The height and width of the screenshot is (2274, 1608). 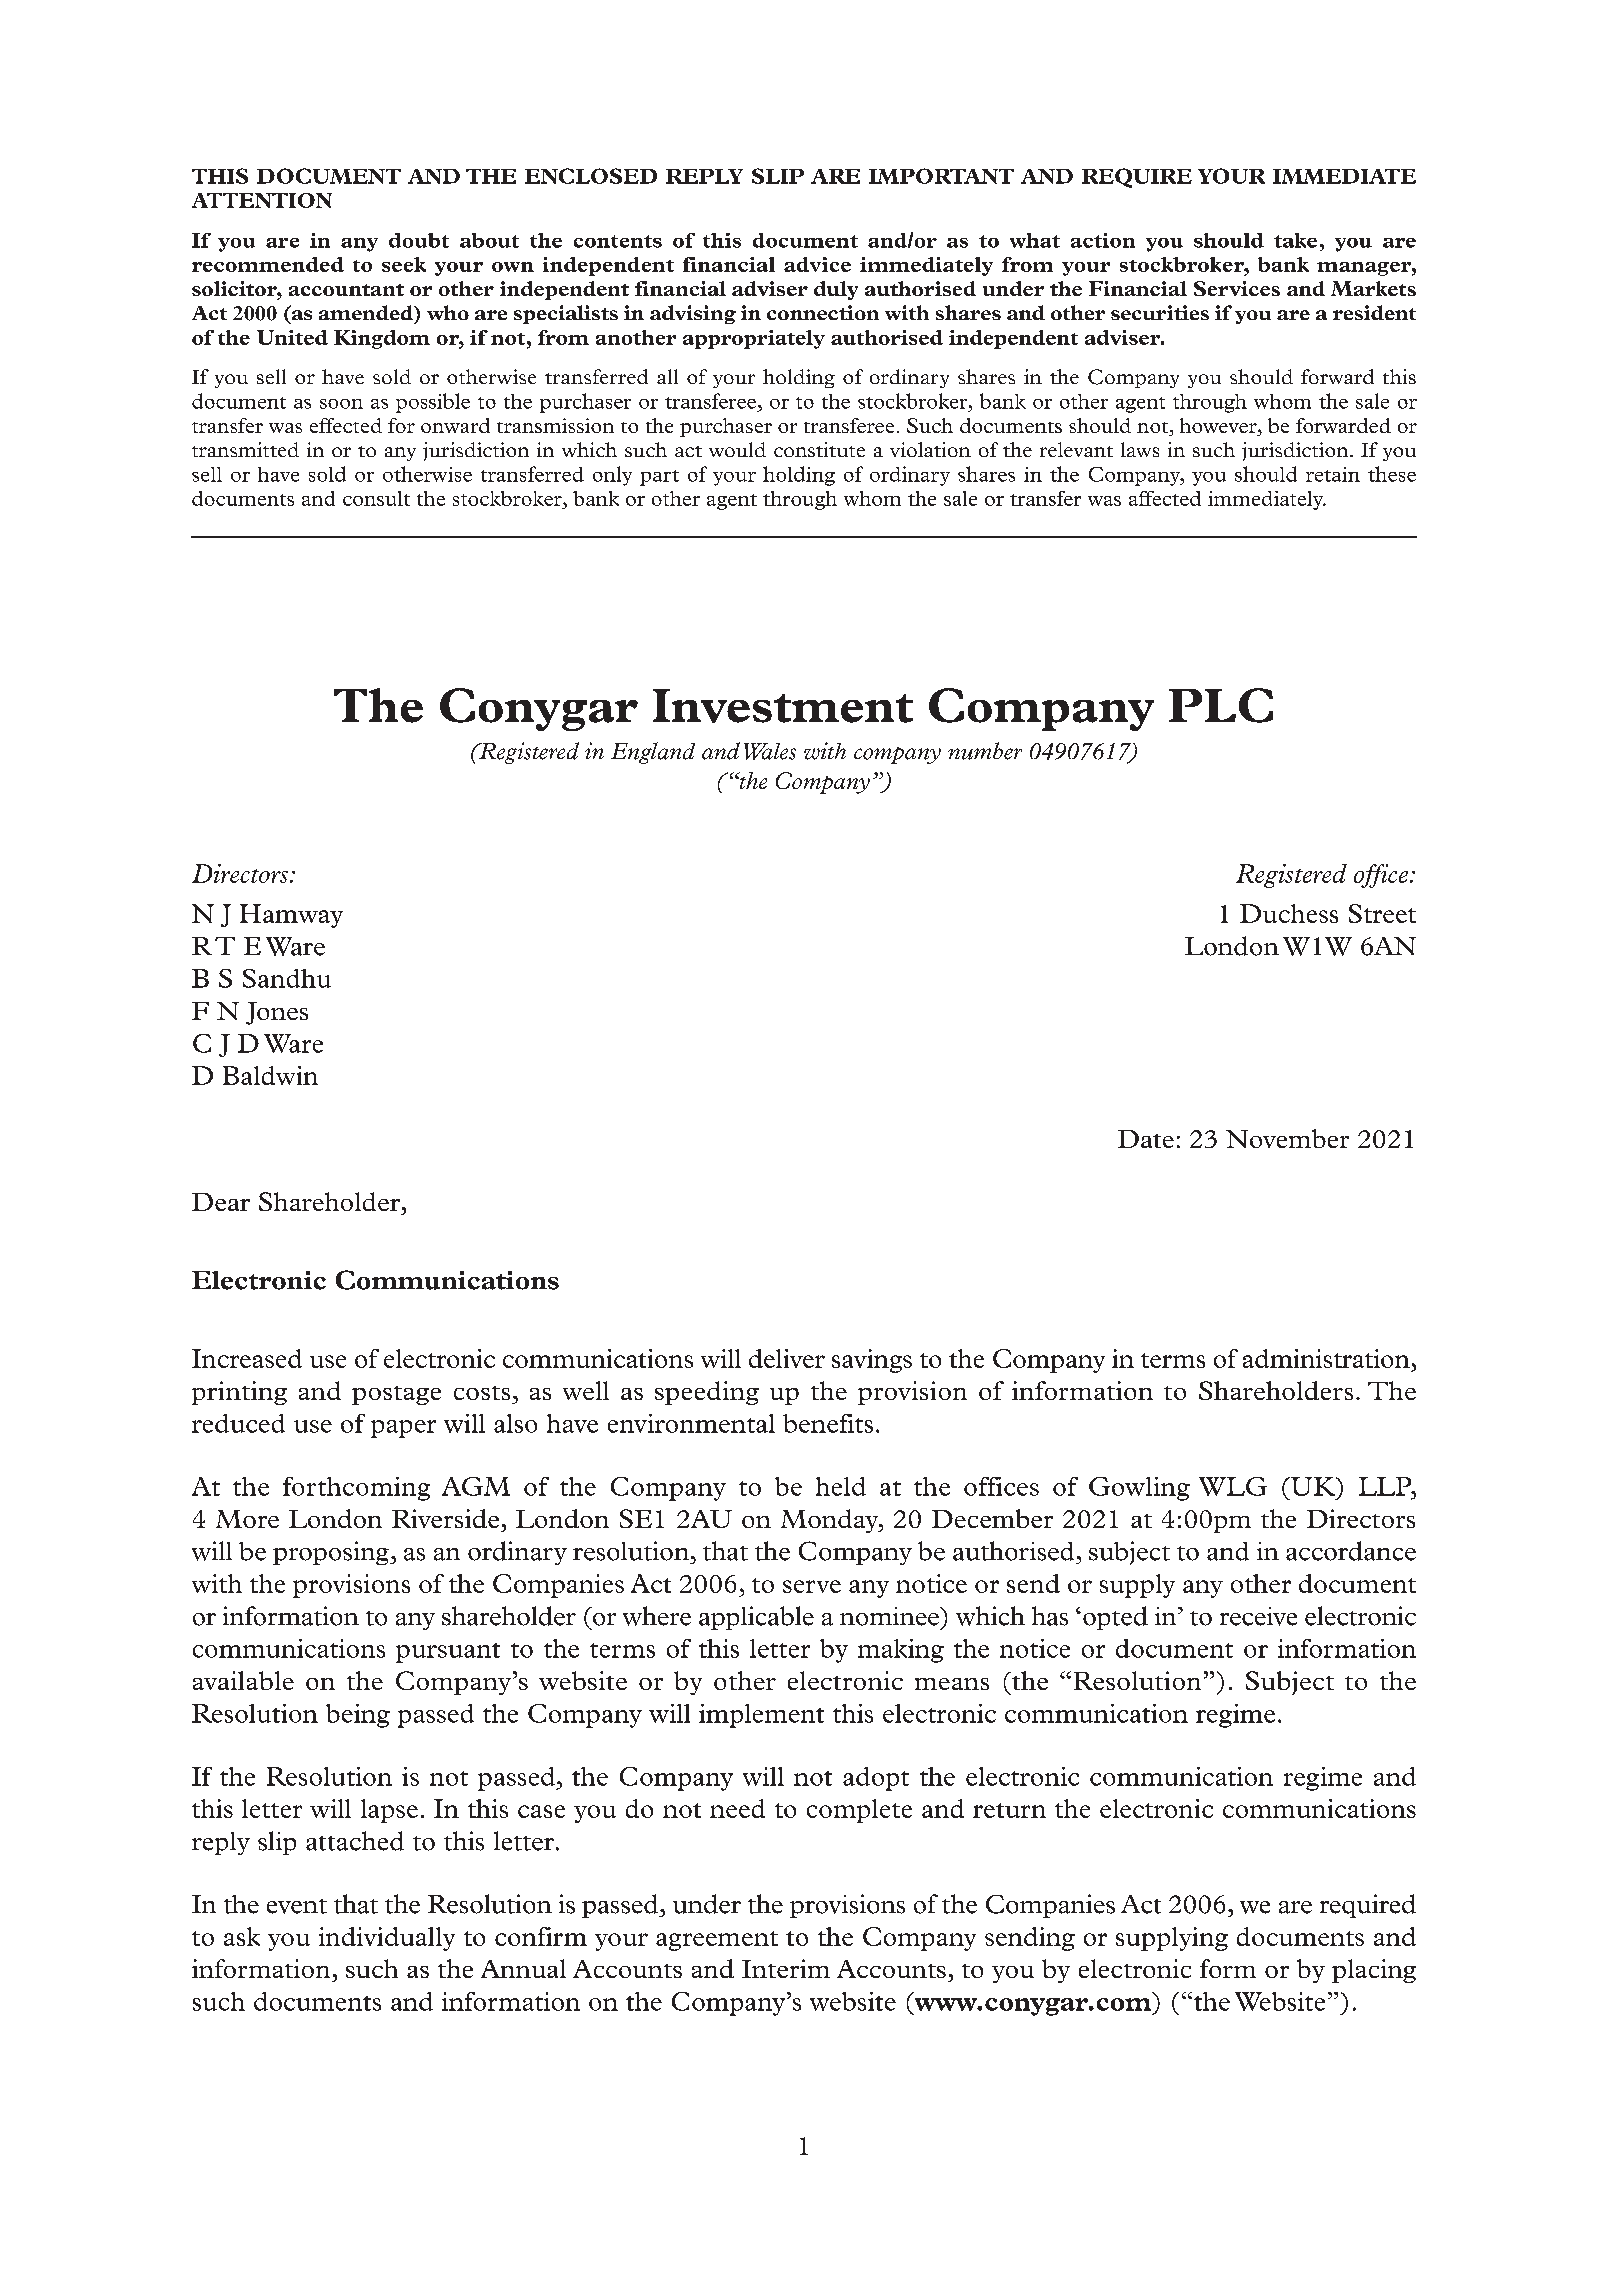 What do you see at coordinates (387, 1939) in the screenshot?
I see `individually` at bounding box center [387, 1939].
